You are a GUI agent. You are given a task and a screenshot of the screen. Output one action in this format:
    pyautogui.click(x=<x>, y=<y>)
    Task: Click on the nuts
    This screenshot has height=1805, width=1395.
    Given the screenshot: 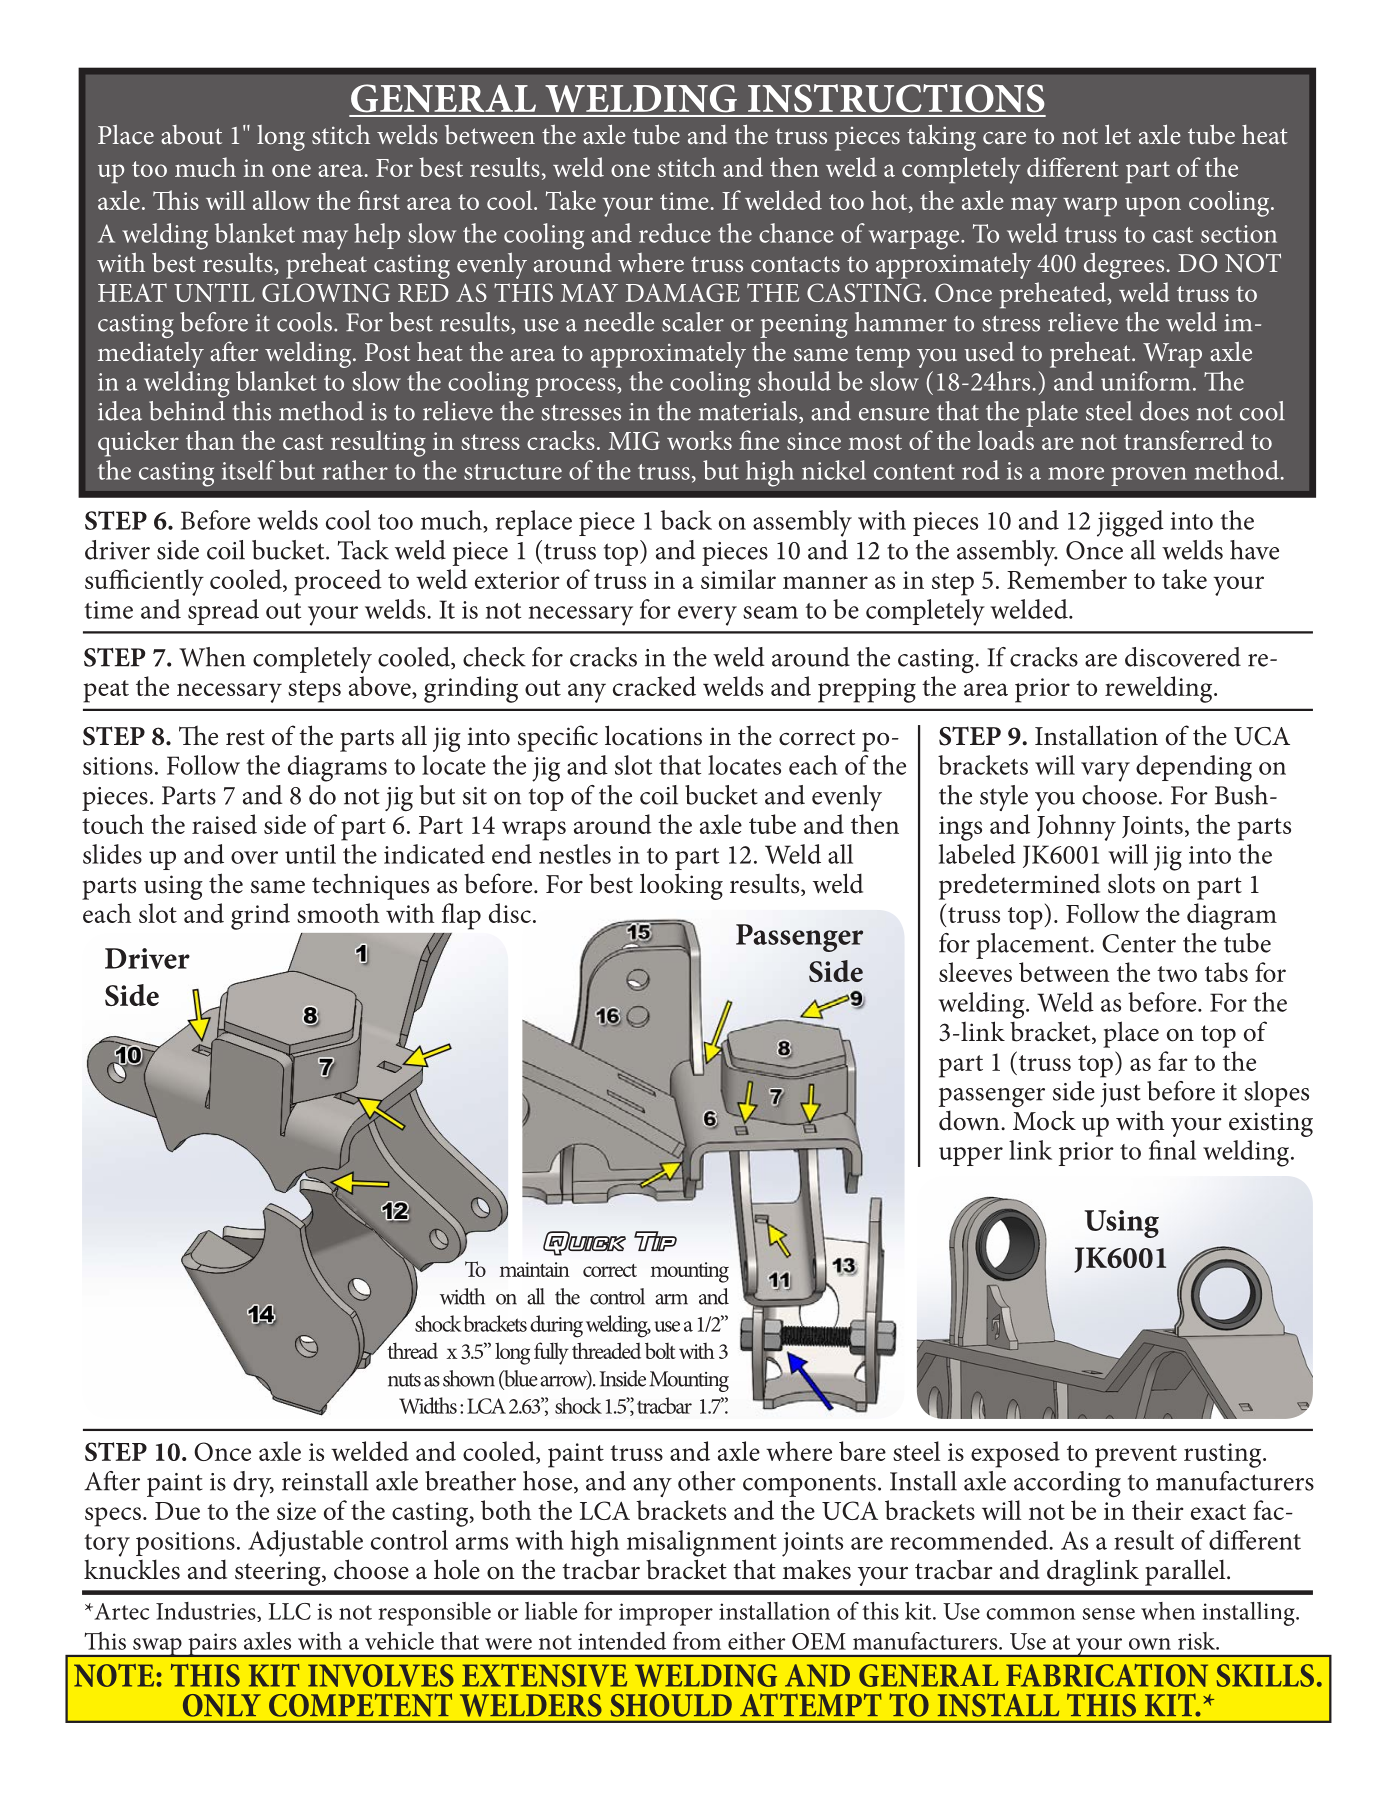 What is the action you would take?
    pyautogui.click(x=404, y=1380)
